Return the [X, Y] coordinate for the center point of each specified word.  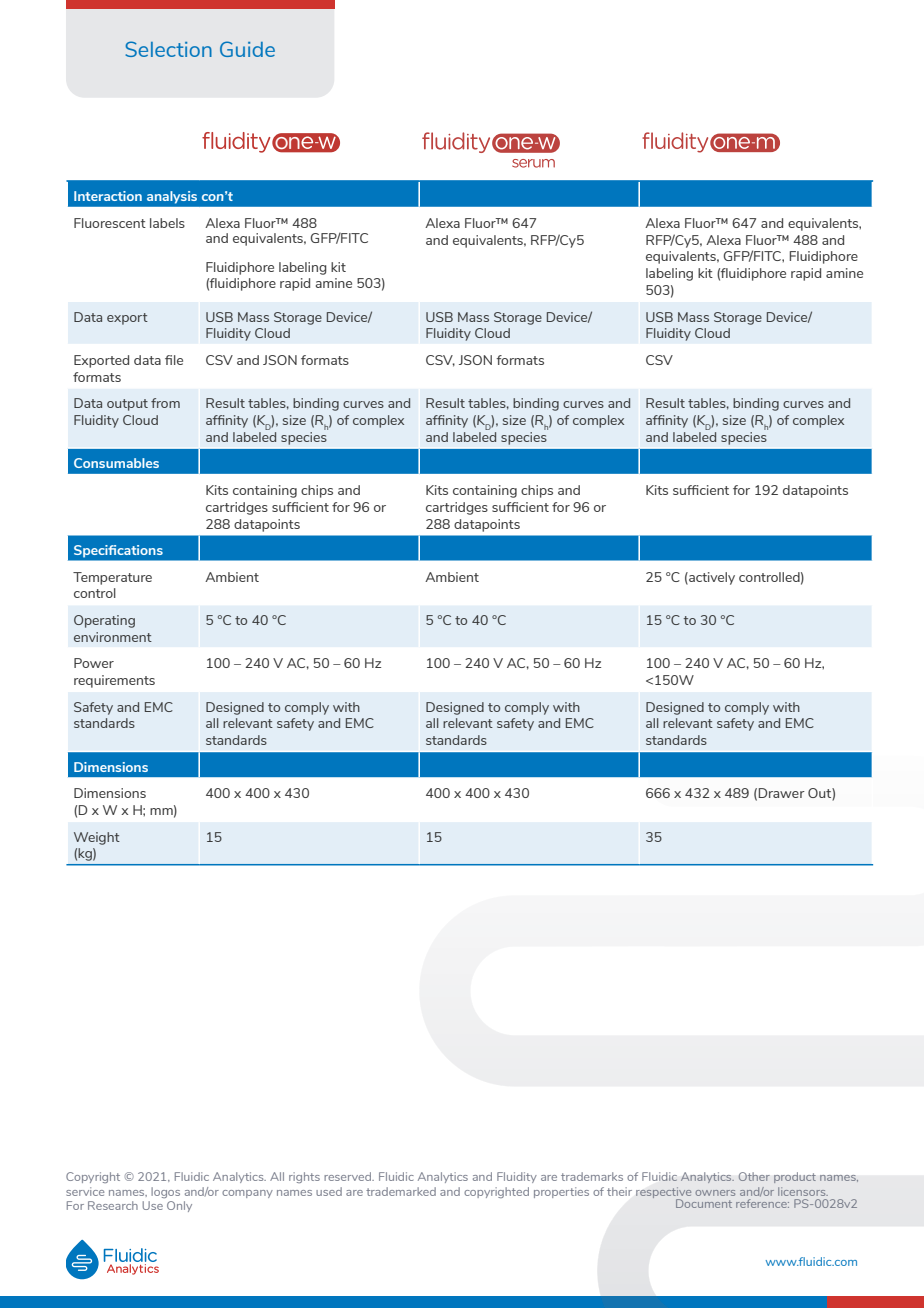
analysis [172, 197]
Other [754, 1176]
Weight [97, 838]
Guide [247, 49]
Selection [168, 49]
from [165, 403]
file [174, 360]
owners [715, 1193]
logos [165, 1192]
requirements [114, 681]
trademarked [401, 1191]
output [127, 405]
